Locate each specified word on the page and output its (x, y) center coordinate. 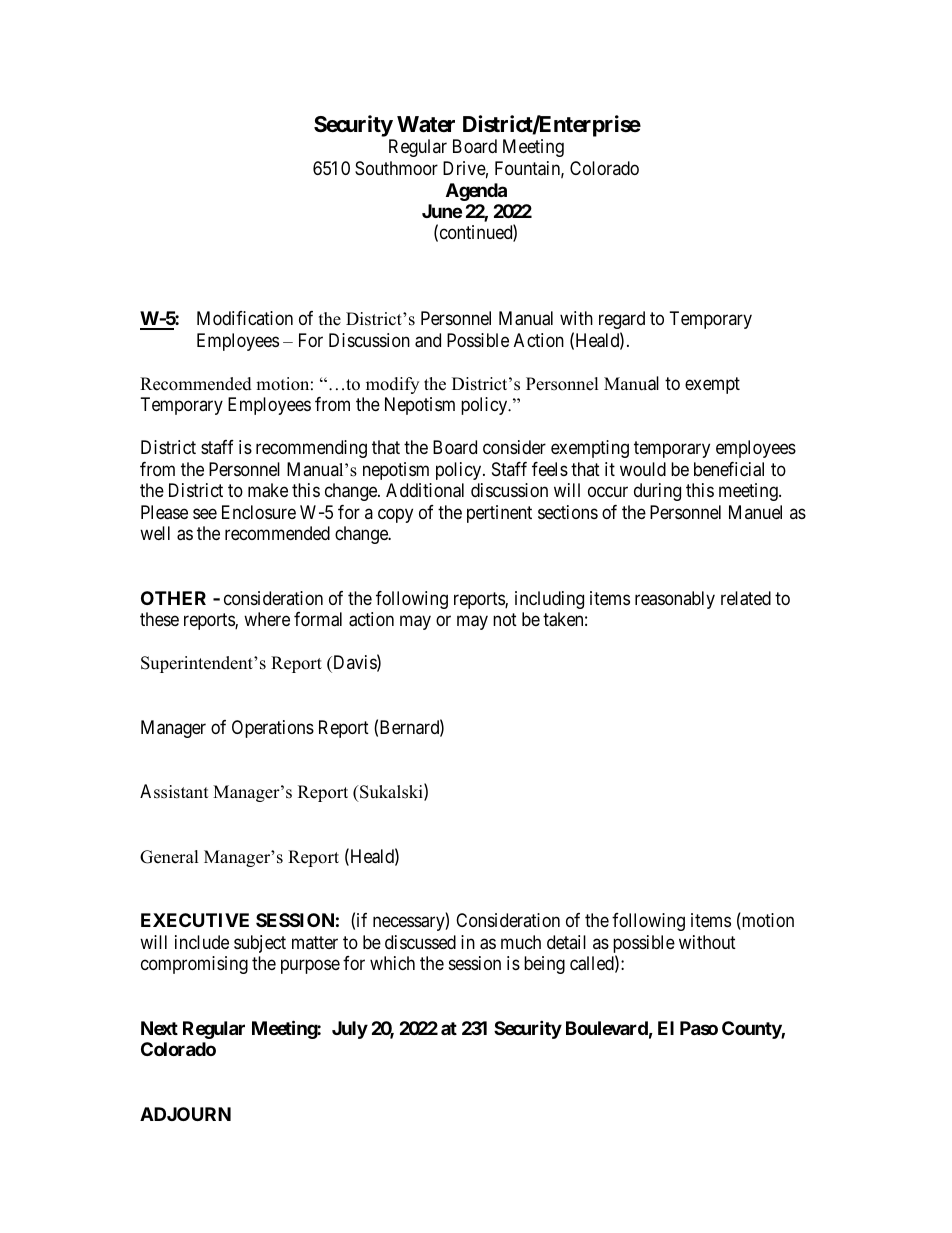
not (505, 619)
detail (566, 942)
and (428, 340)
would (643, 469)
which (392, 963)
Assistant (174, 791)
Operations (273, 729)
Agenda (476, 192)
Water (426, 124)
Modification (245, 318)
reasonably (675, 600)
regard (622, 320)
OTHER (173, 598)
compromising (194, 965)
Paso (699, 1028)
